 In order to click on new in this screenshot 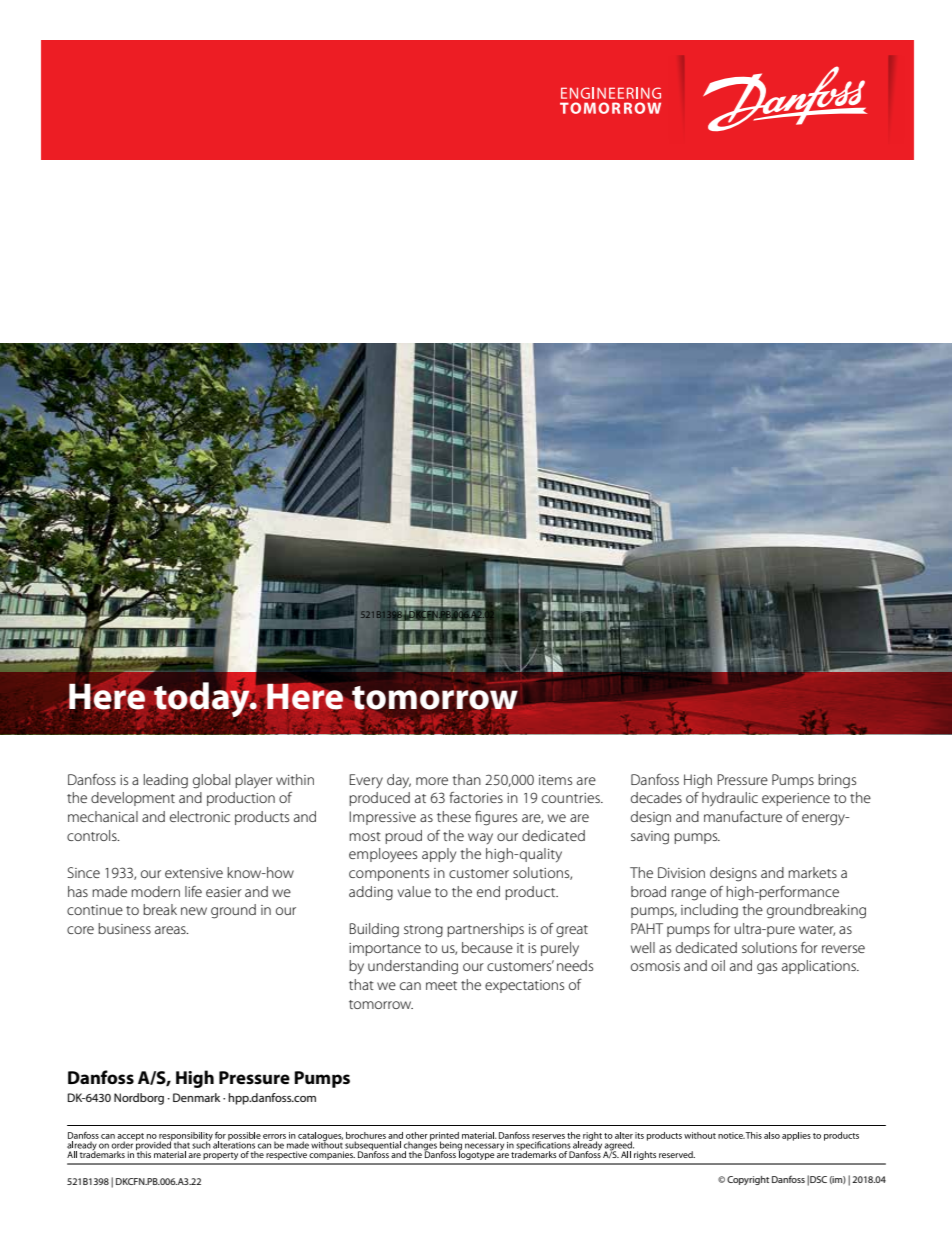, I will do `click(194, 911)`.
